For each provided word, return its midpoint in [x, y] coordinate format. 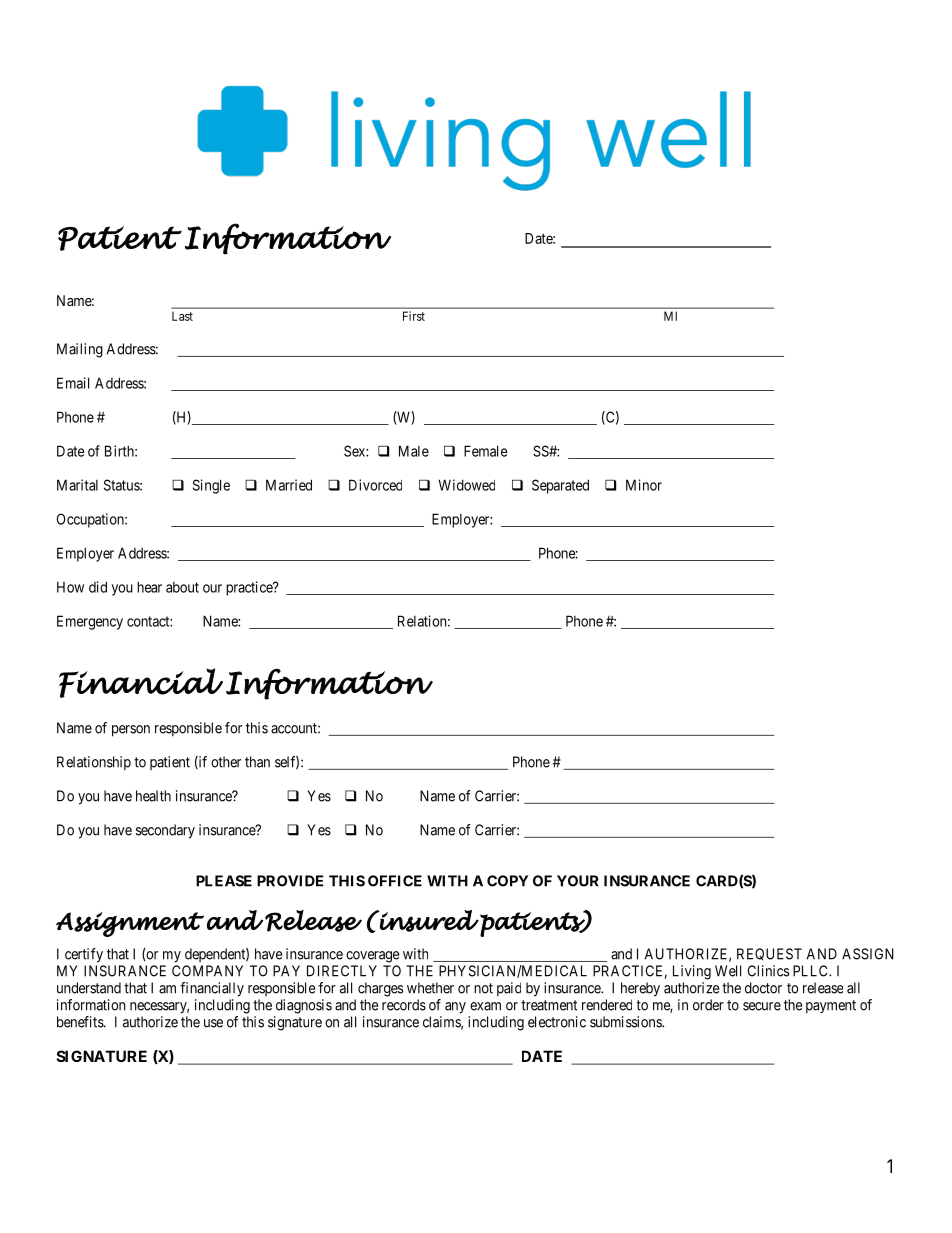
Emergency [90, 622]
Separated [560, 486]
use [213, 1023]
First [414, 316]
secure [762, 1006]
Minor [644, 485]
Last [182, 316]
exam [485, 1006]
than [257, 762]
